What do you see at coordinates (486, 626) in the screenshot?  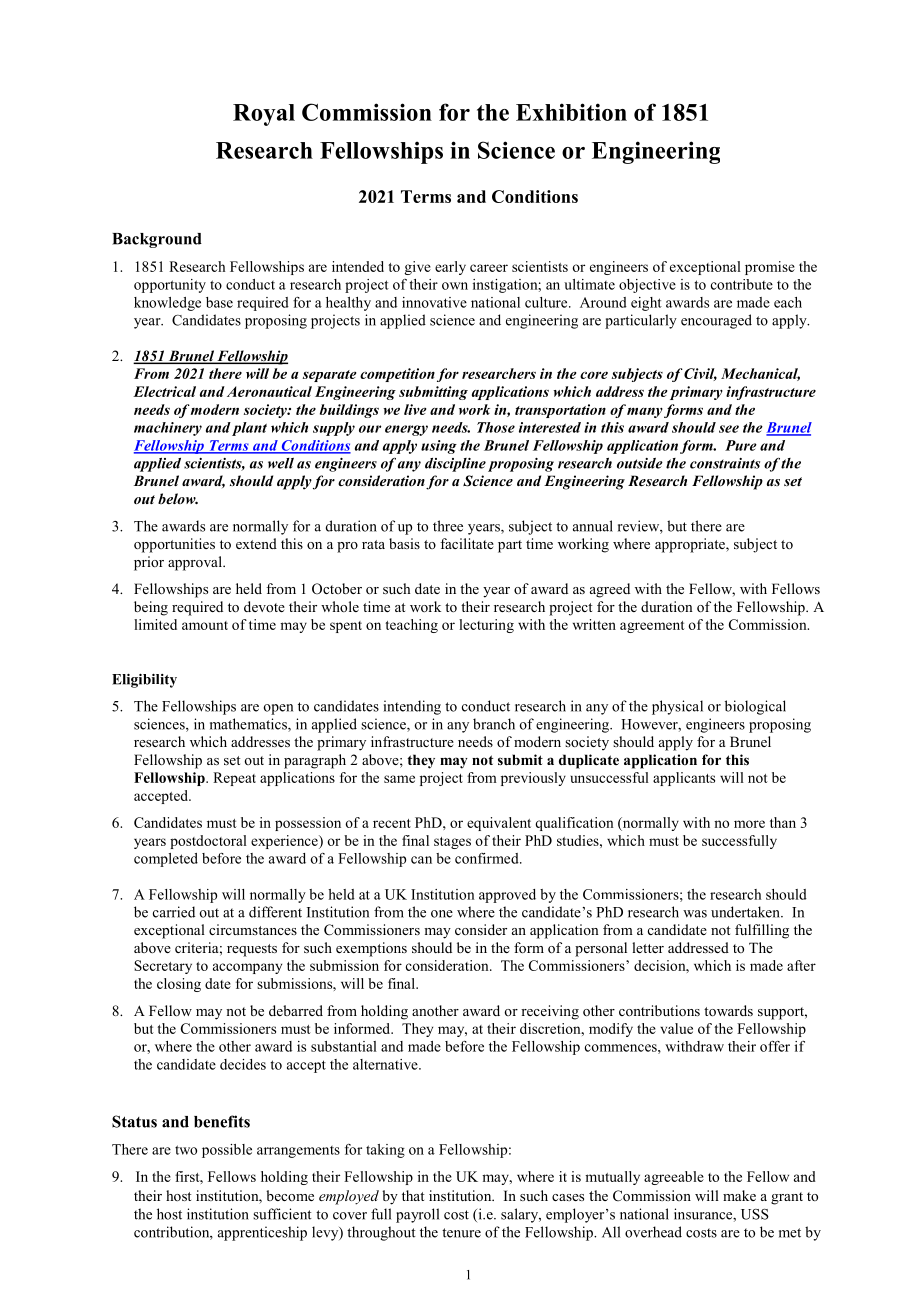 I see `lecturing` at bounding box center [486, 626].
